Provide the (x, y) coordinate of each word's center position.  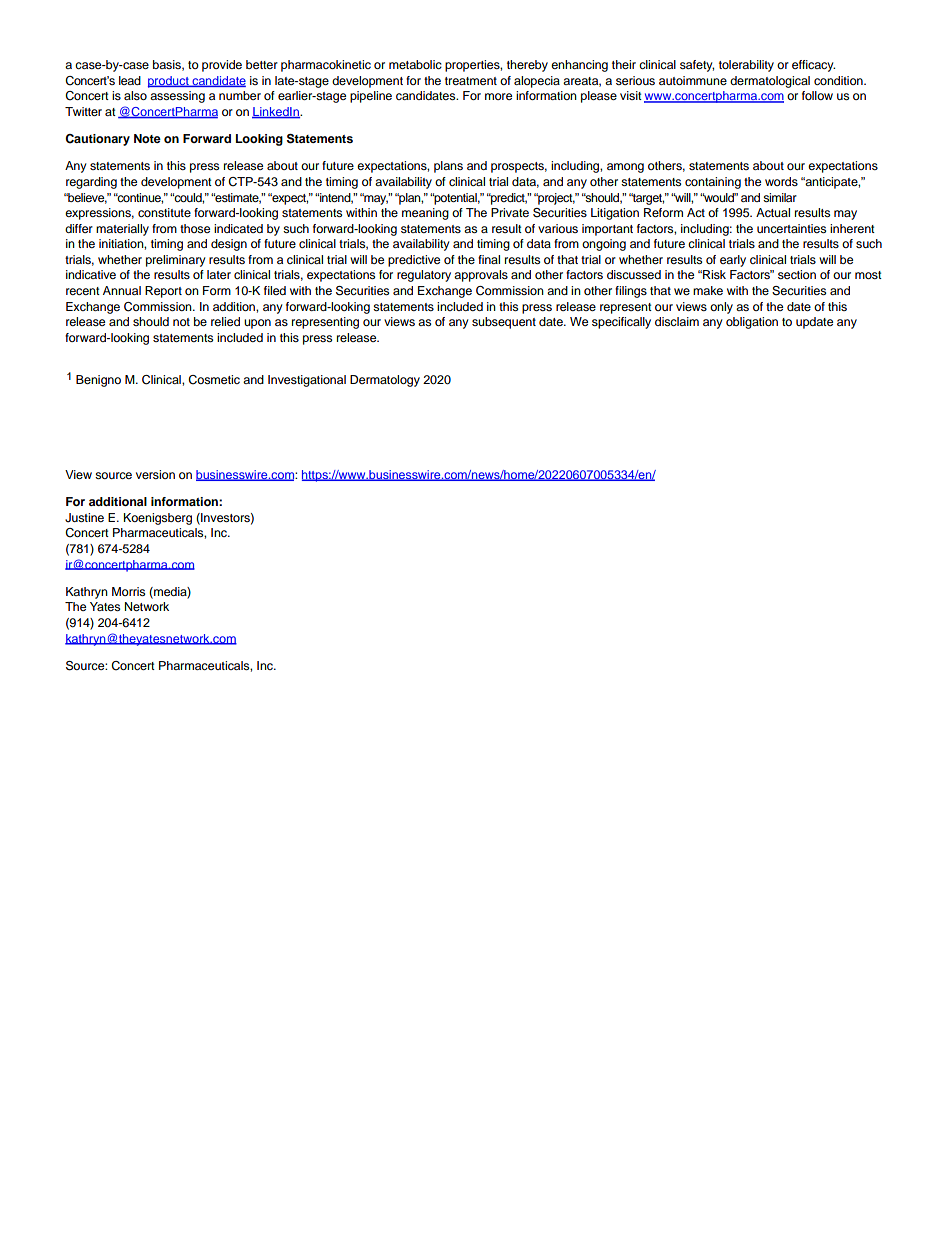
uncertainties (791, 228)
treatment (471, 81)
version (155, 474)
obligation (752, 323)
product (169, 82)
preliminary (176, 261)
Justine (84, 518)
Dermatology (385, 381)
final (489, 259)
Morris (128, 591)
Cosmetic (214, 380)
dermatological (770, 82)
